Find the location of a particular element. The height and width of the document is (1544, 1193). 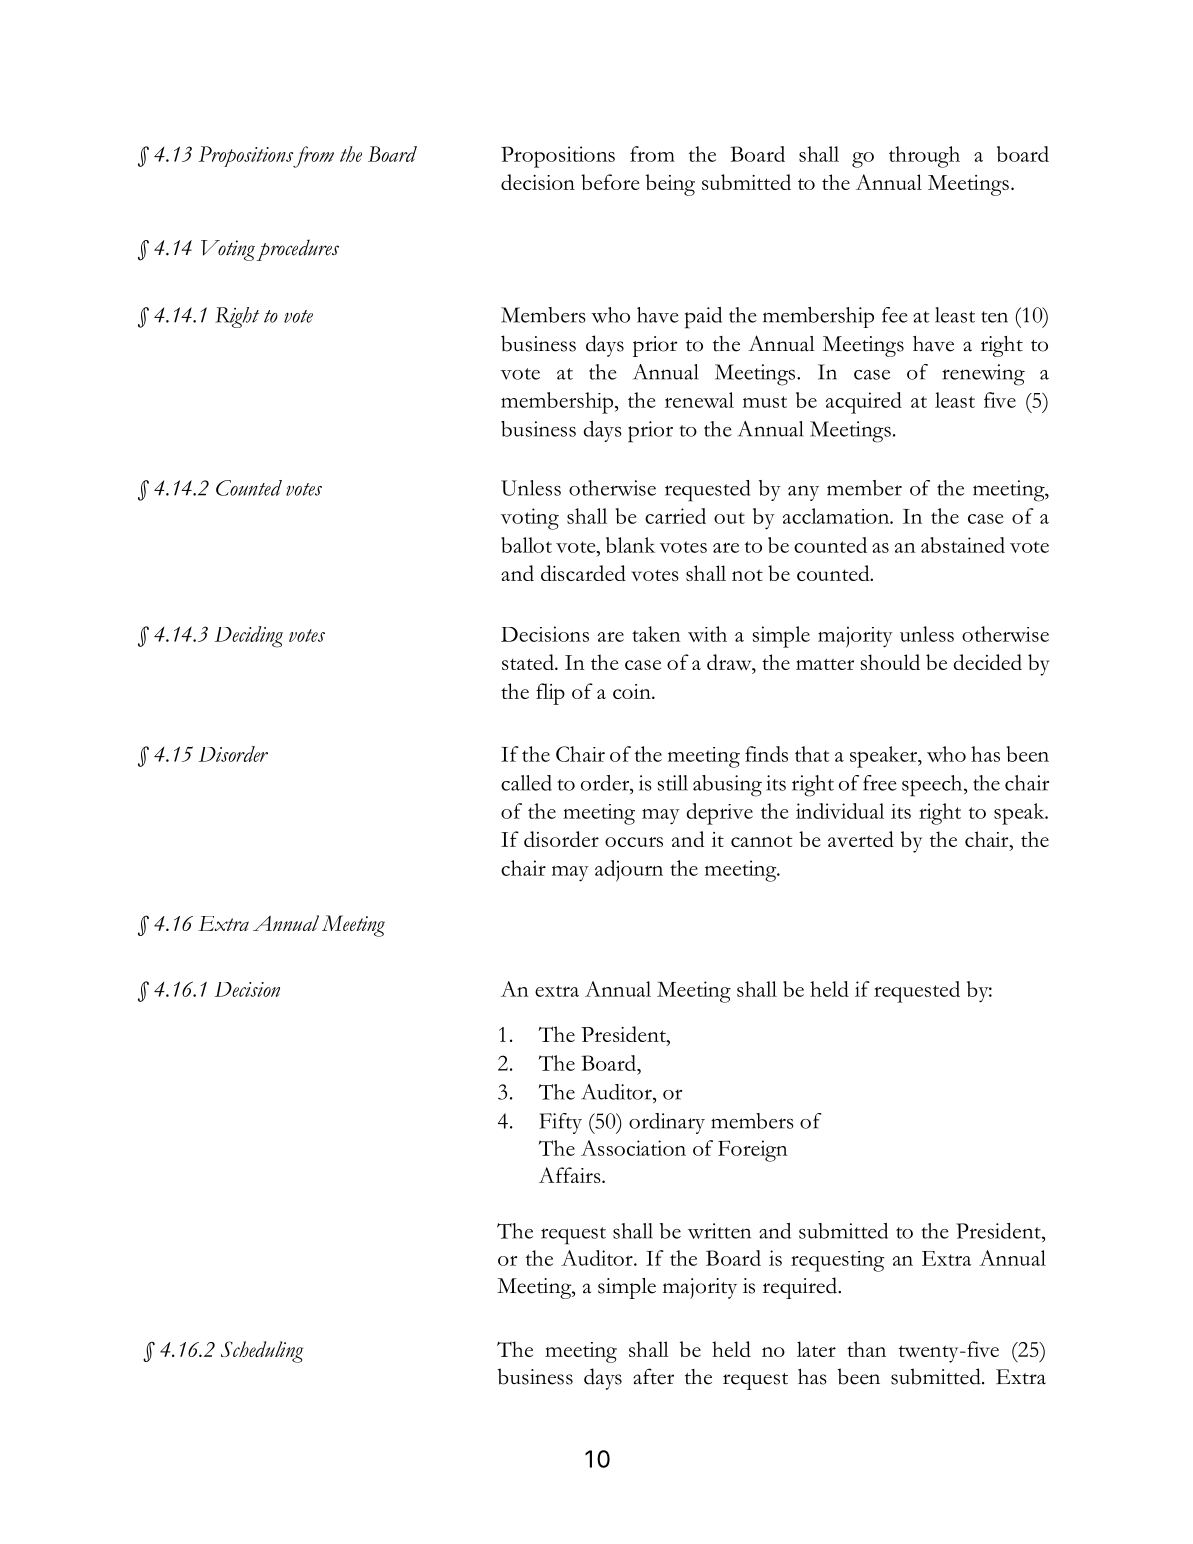

Deciding is located at coordinates (249, 637).
